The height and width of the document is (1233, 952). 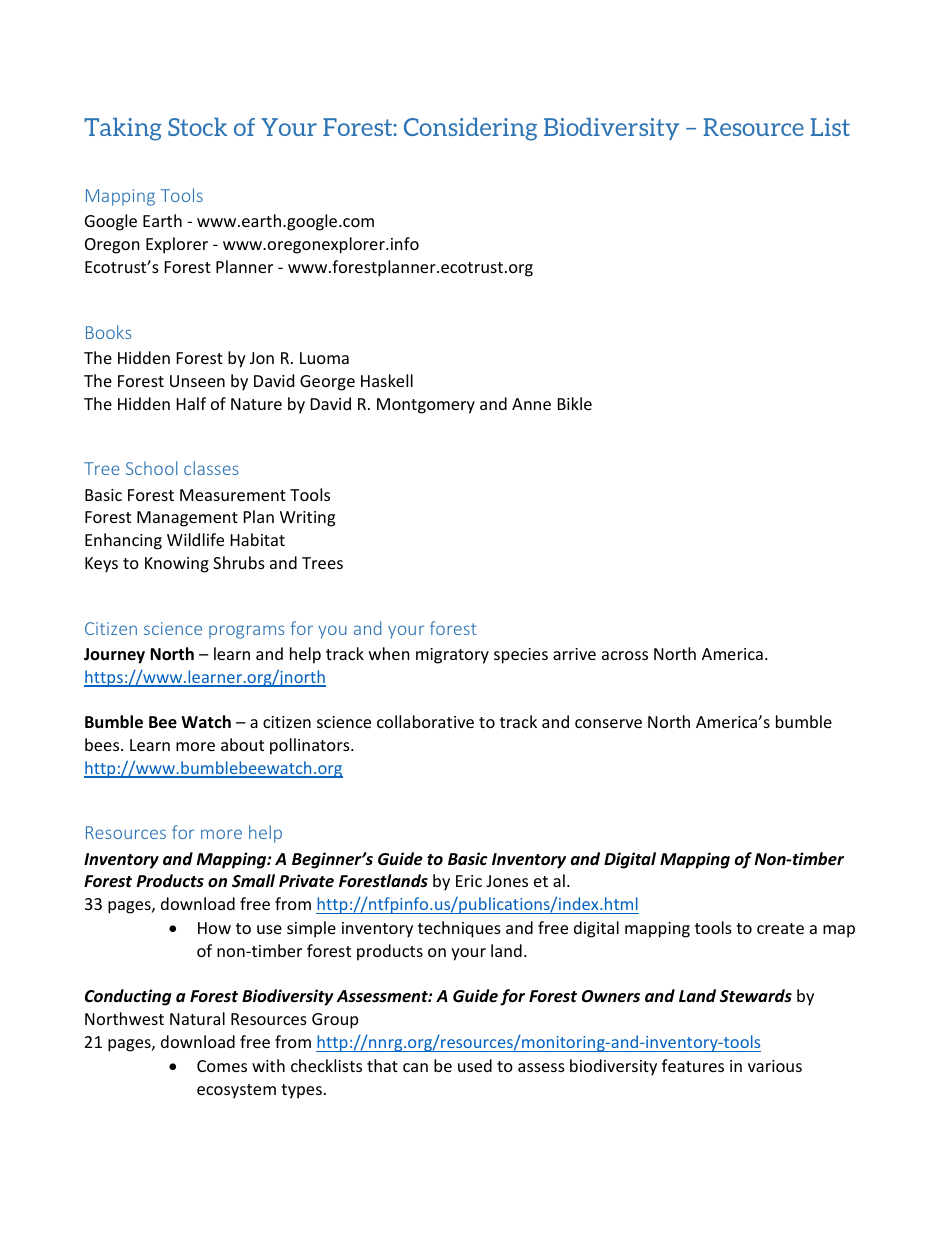 What do you see at coordinates (222, 1066) in the document?
I see `Comes` at bounding box center [222, 1066].
